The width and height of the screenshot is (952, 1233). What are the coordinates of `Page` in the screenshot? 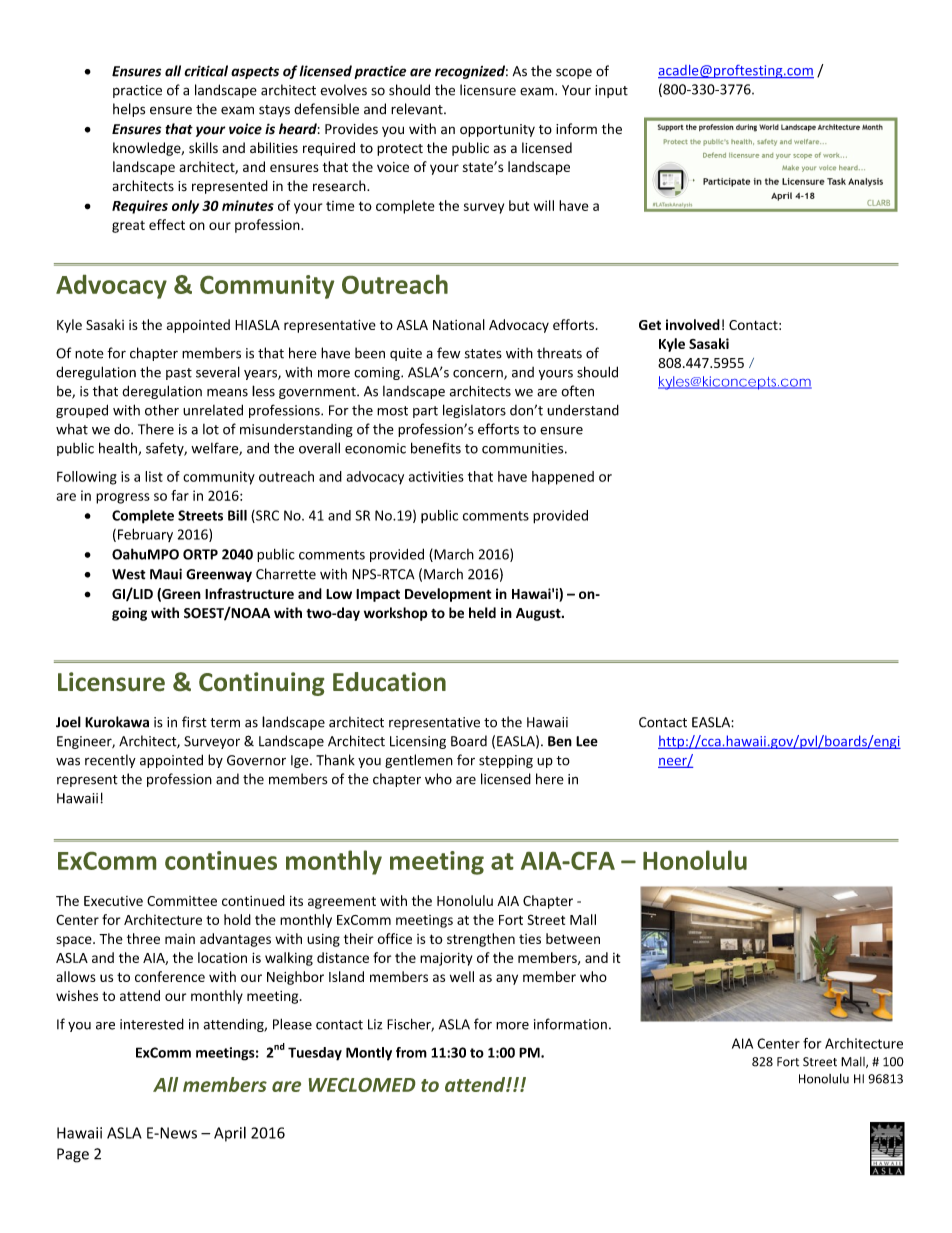 It's located at (73, 1155).
